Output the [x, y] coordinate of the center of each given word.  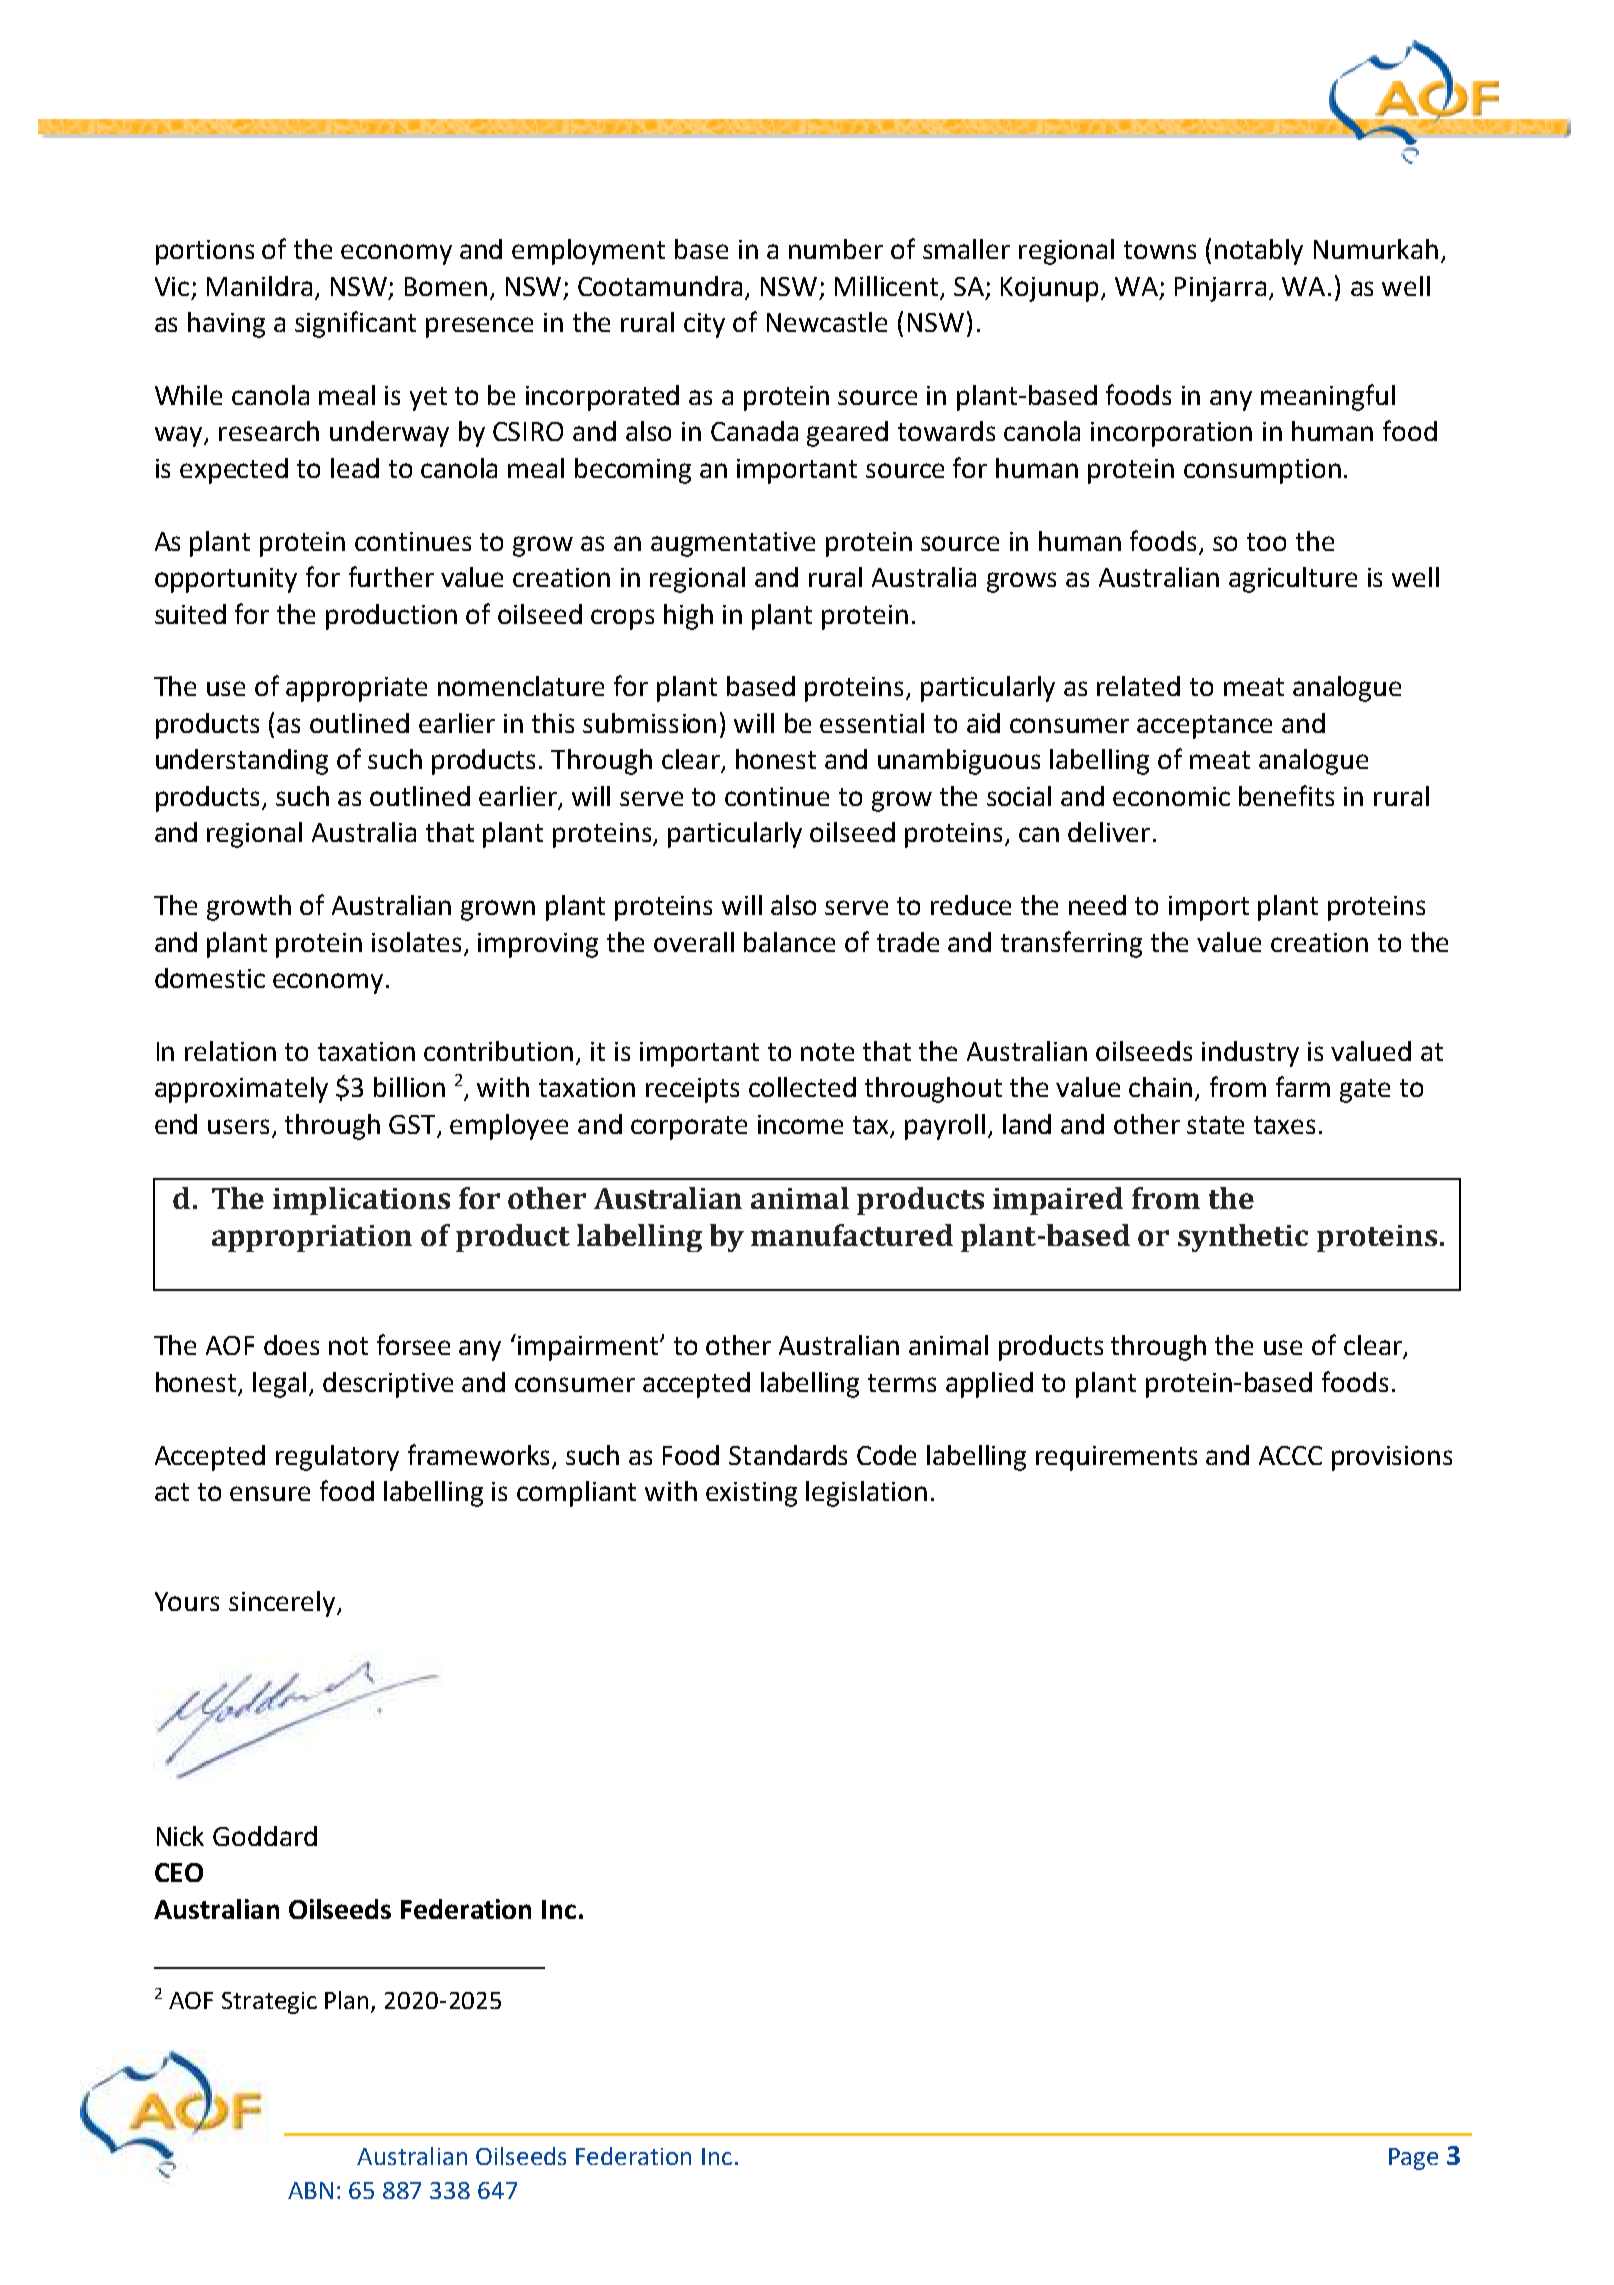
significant [355, 324]
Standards [788, 1455]
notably [1259, 252]
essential [872, 723]
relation [230, 1051]
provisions [1392, 1458]
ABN [310, 2190]
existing [751, 1494]
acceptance [1204, 727]
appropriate [356, 689]
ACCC [1290, 1455]
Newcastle [827, 322]
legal [279, 1385]
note [827, 1052]
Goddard [265, 1836]
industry [1250, 1054]
